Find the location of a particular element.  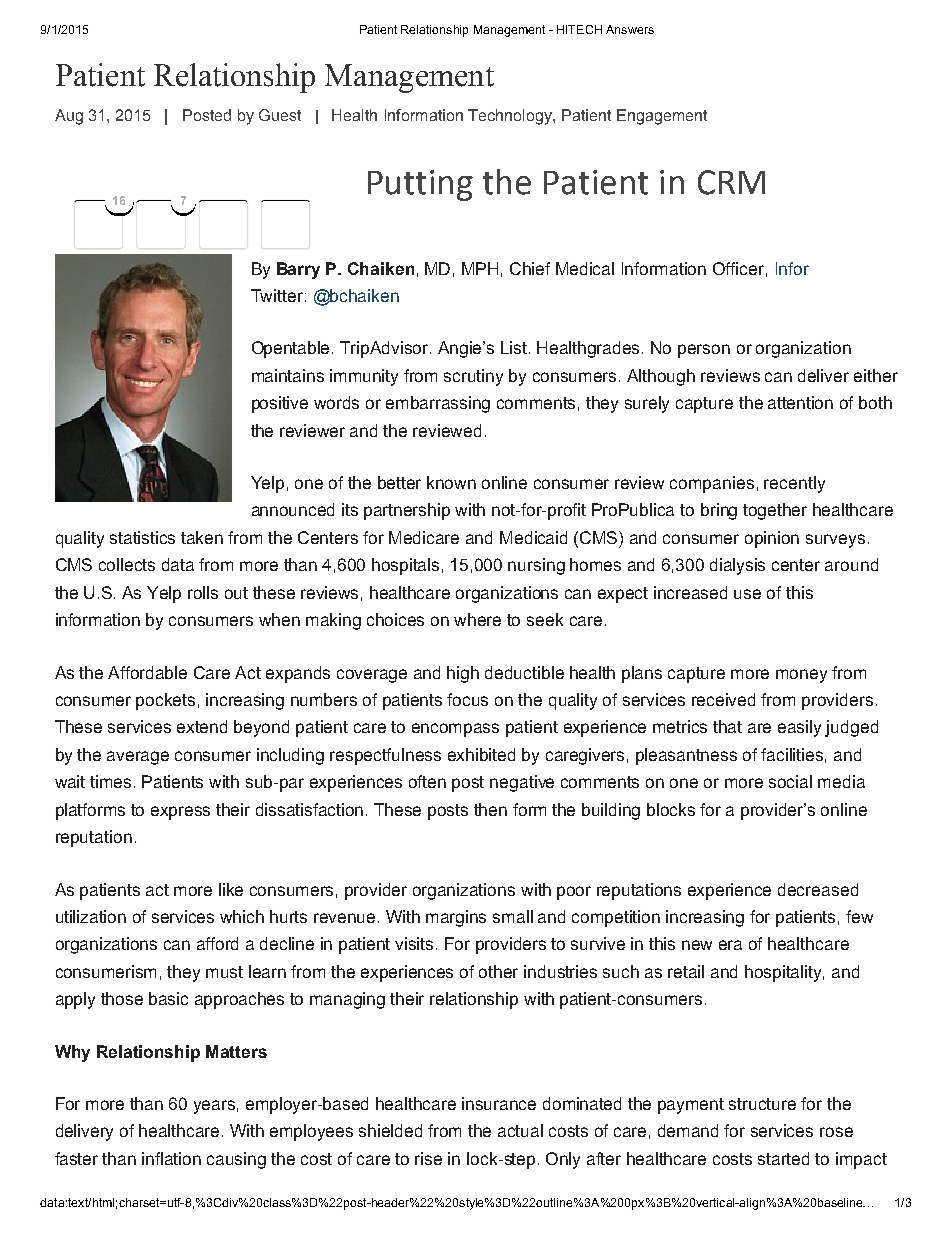

Engagement is located at coordinates (662, 117).
